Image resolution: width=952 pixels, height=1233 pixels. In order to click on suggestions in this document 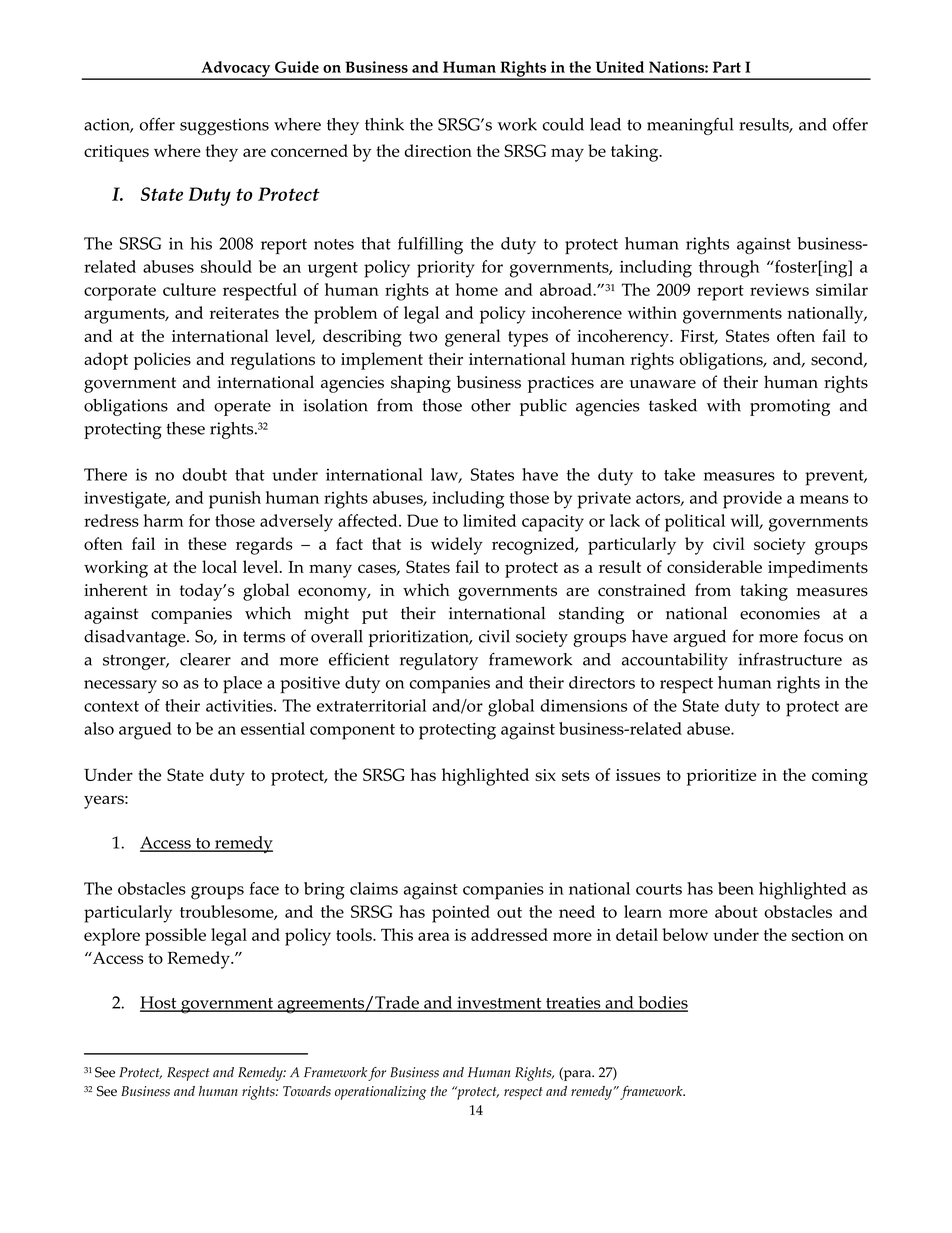, I will do `click(224, 126)`.
